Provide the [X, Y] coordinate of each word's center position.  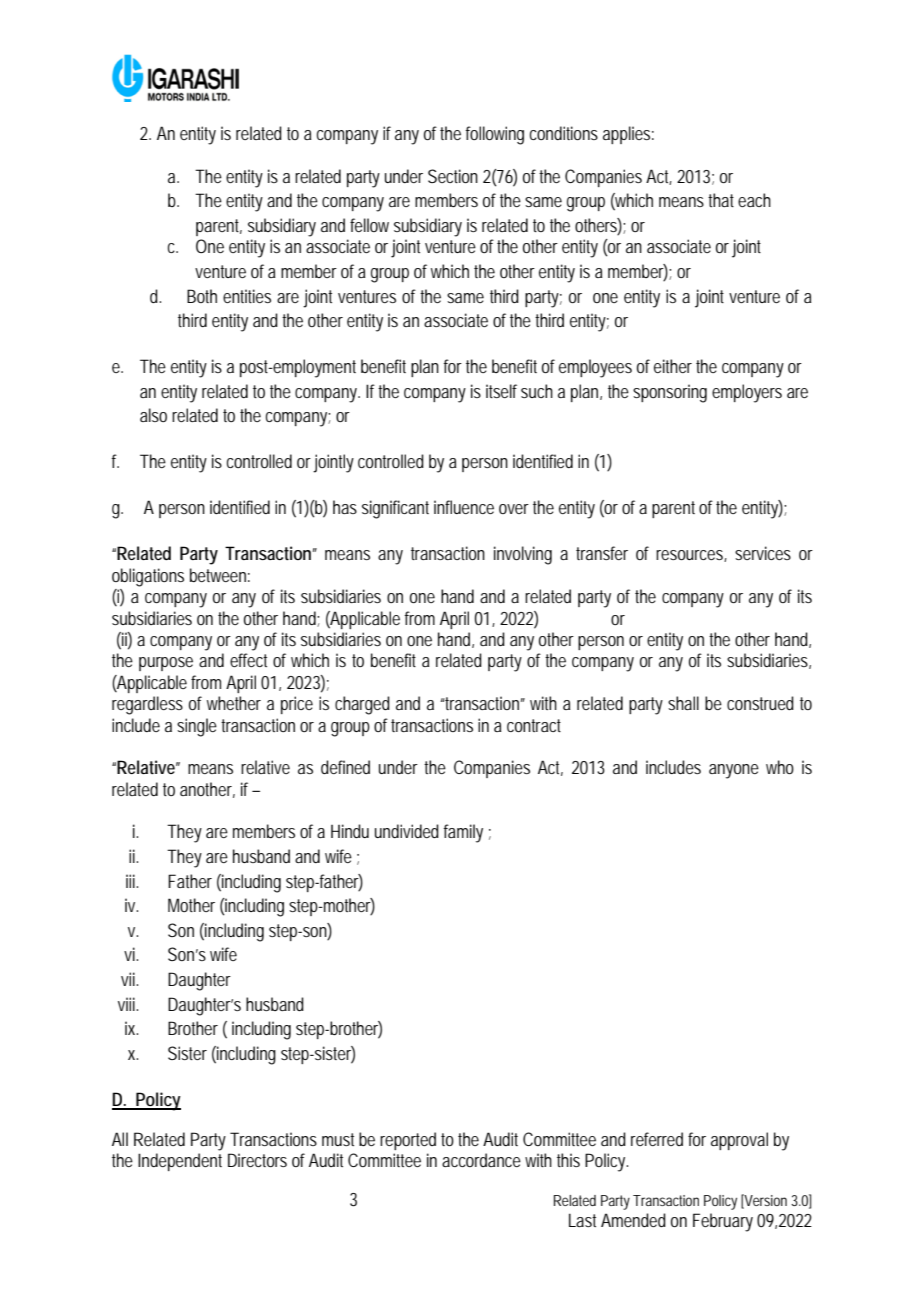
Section [453, 176]
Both [202, 296]
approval [739, 1141]
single [199, 727]
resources [691, 556]
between [220, 575]
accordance [481, 1160]
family [463, 833]
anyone [734, 771]
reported [408, 1141]
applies [628, 135]
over [514, 509]
